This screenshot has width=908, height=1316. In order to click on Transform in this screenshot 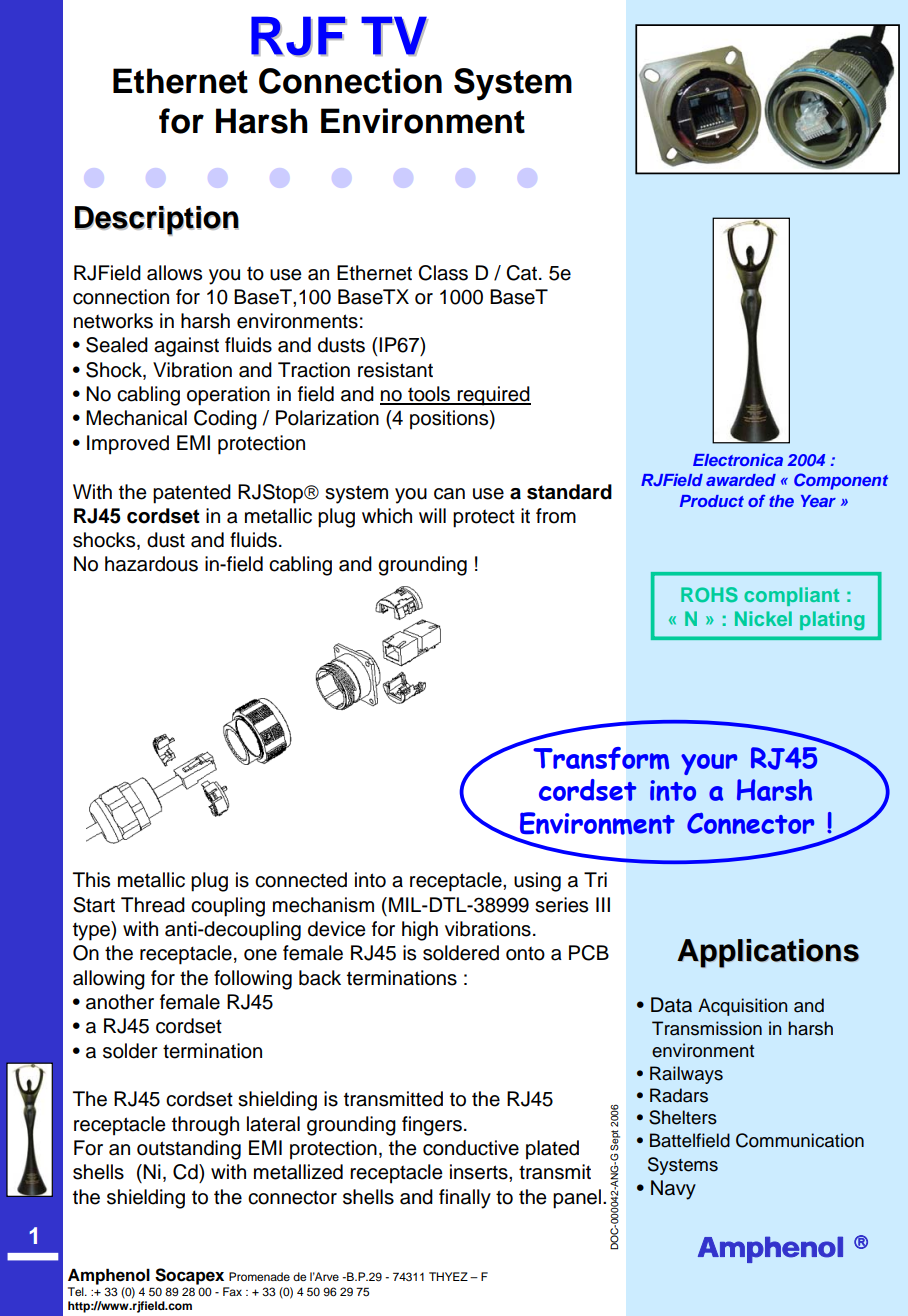, I will do `click(601, 758)`.
